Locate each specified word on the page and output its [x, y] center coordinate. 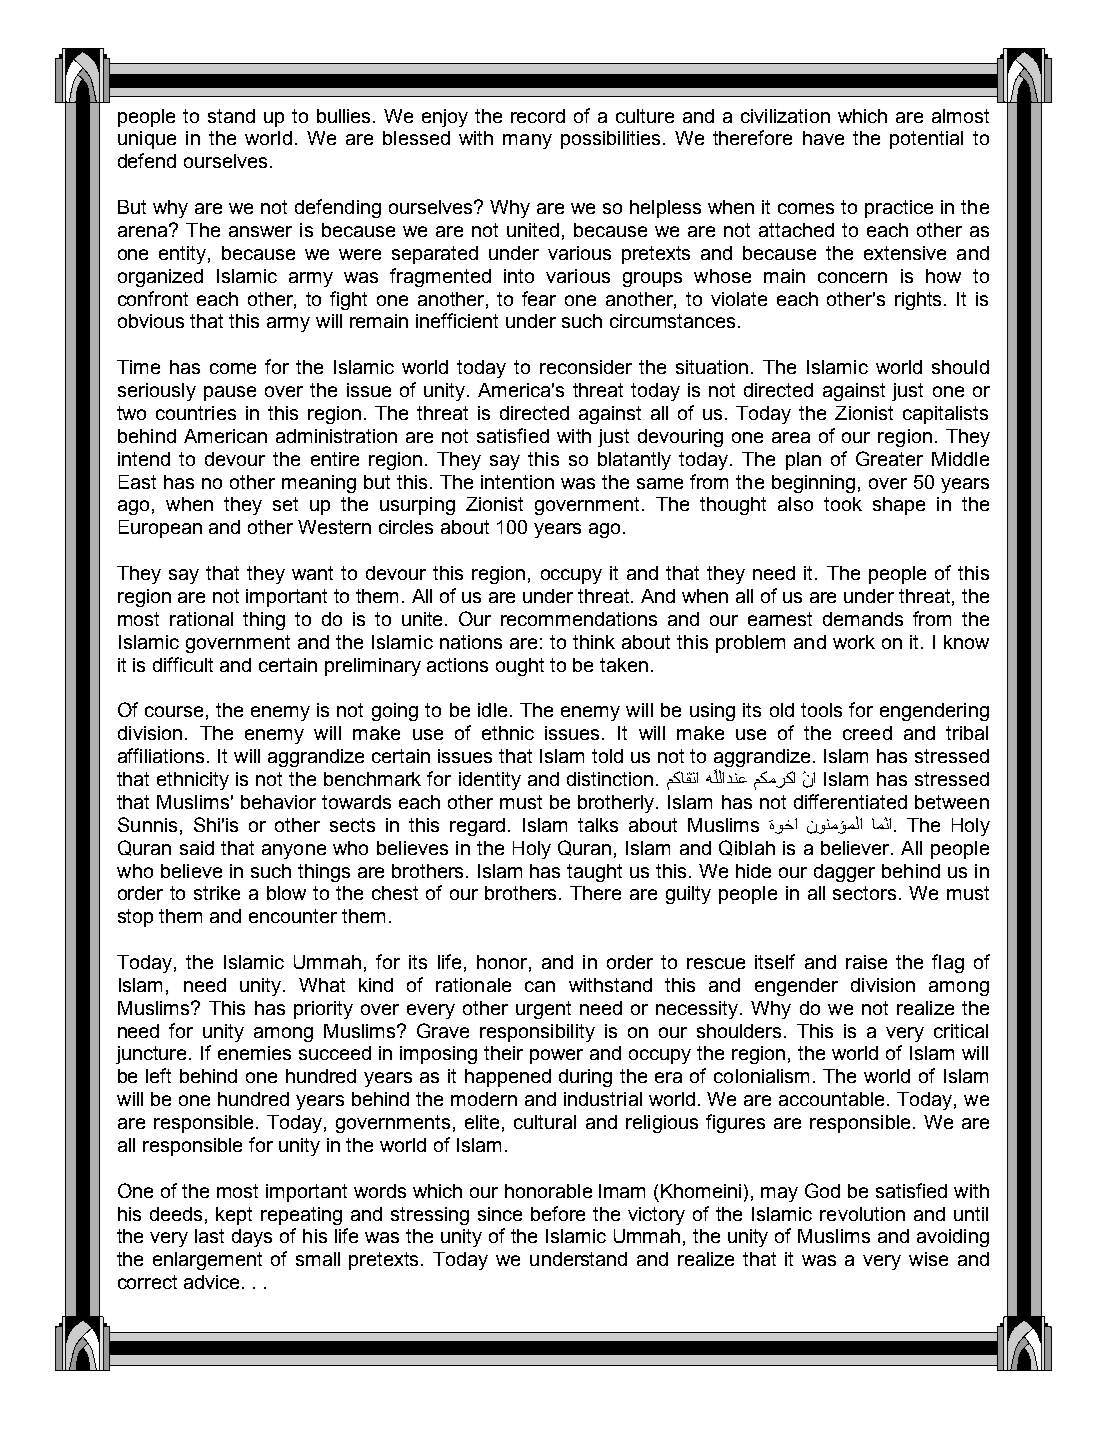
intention [517, 482]
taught [594, 873]
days [252, 1238]
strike [217, 893]
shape [899, 506]
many [527, 141]
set [285, 504]
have [823, 138]
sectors [864, 893]
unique [147, 140]
